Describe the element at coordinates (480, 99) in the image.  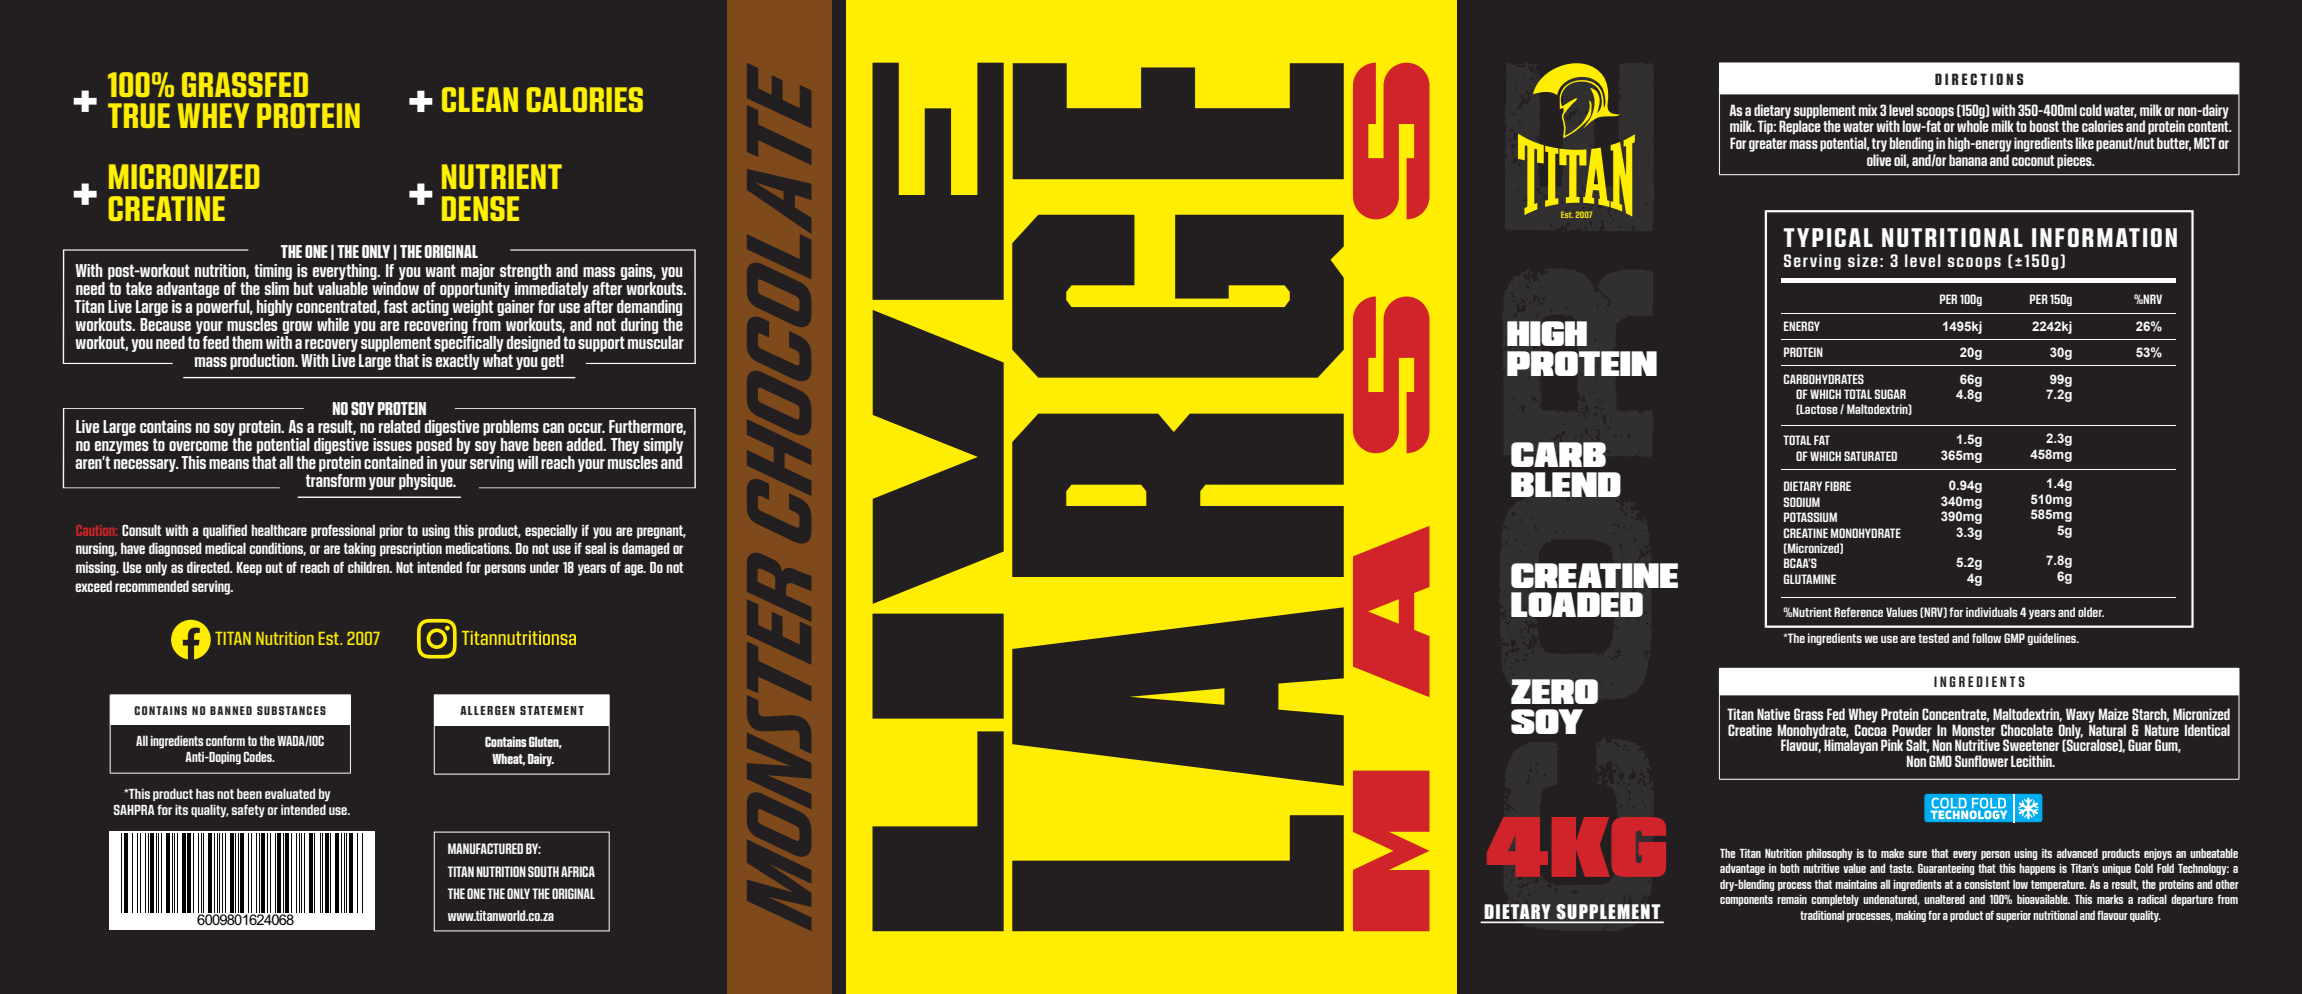
I see `CLEAN` at that location.
